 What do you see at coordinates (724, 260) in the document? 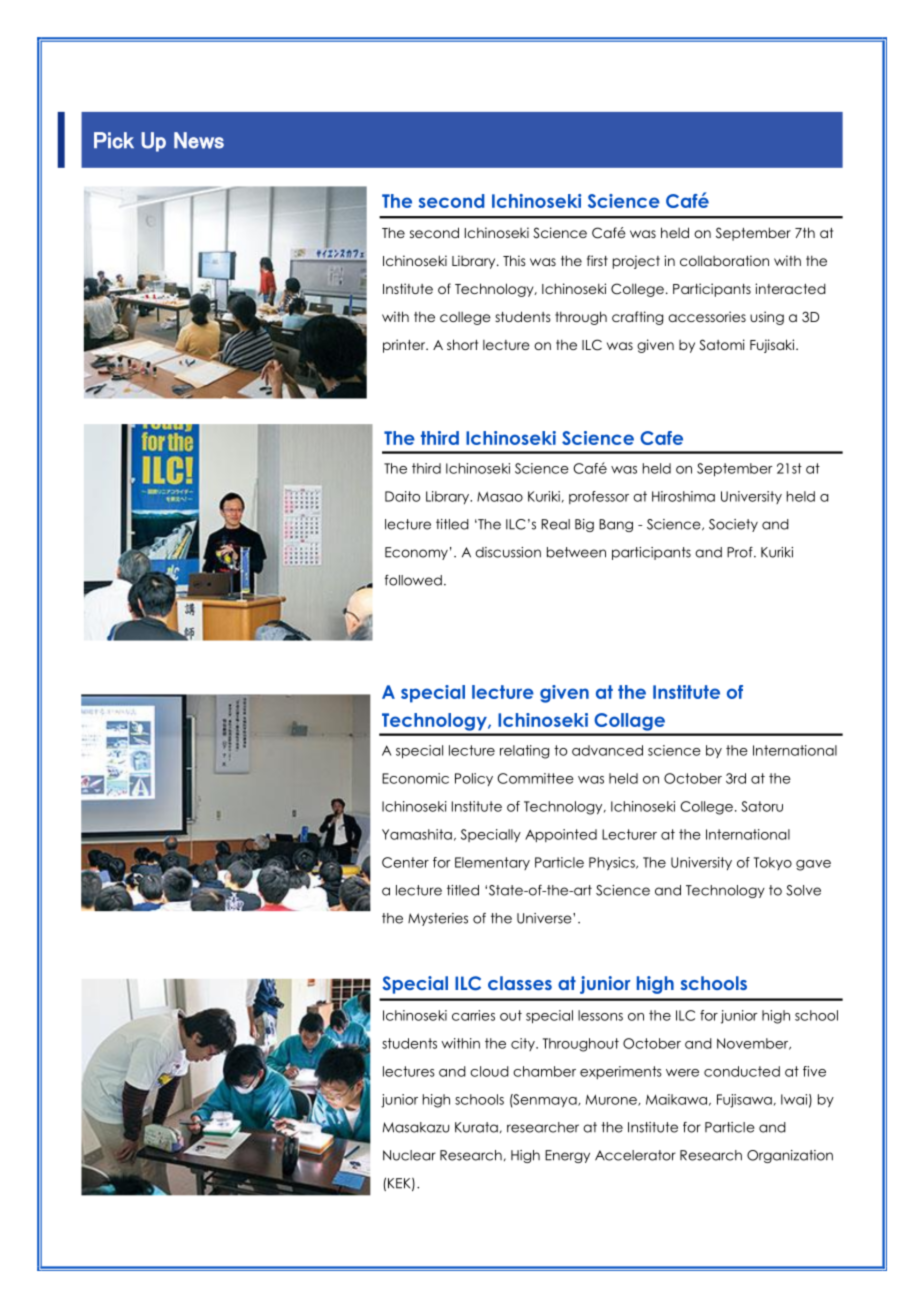
I see `collaboration` at bounding box center [724, 260].
